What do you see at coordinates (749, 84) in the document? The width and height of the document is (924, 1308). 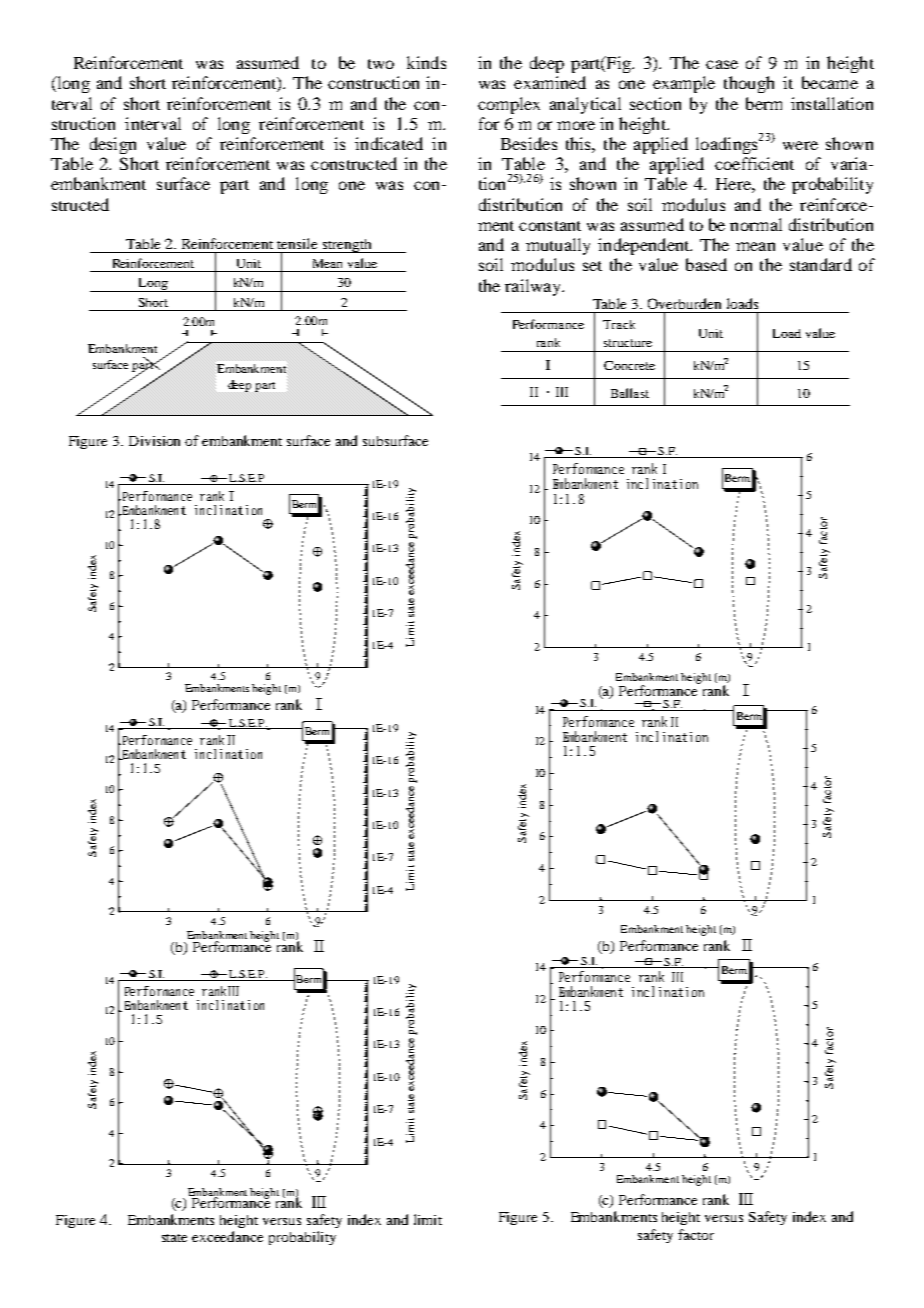 I see `though` at bounding box center [749, 84].
